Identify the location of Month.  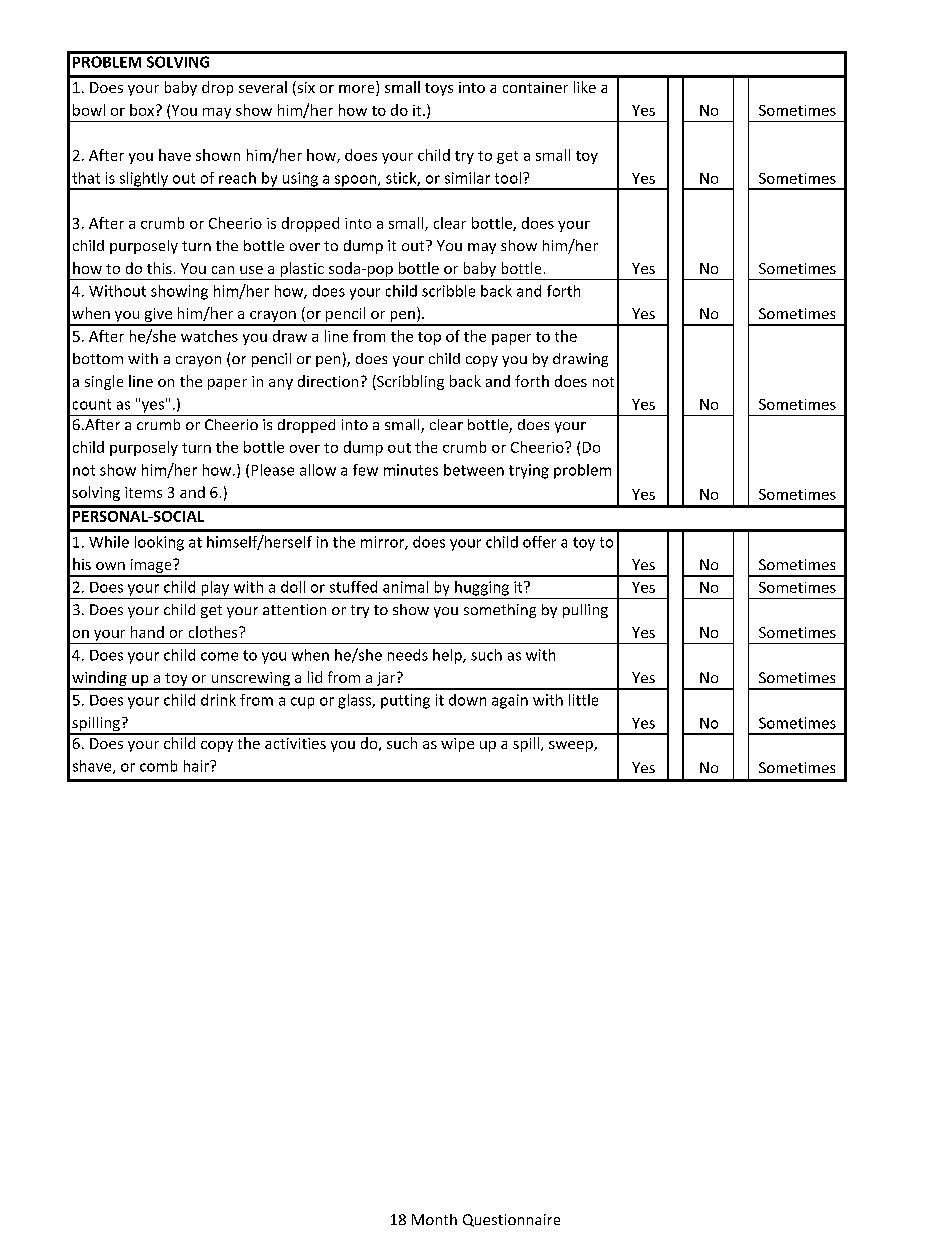
(434, 1219).
